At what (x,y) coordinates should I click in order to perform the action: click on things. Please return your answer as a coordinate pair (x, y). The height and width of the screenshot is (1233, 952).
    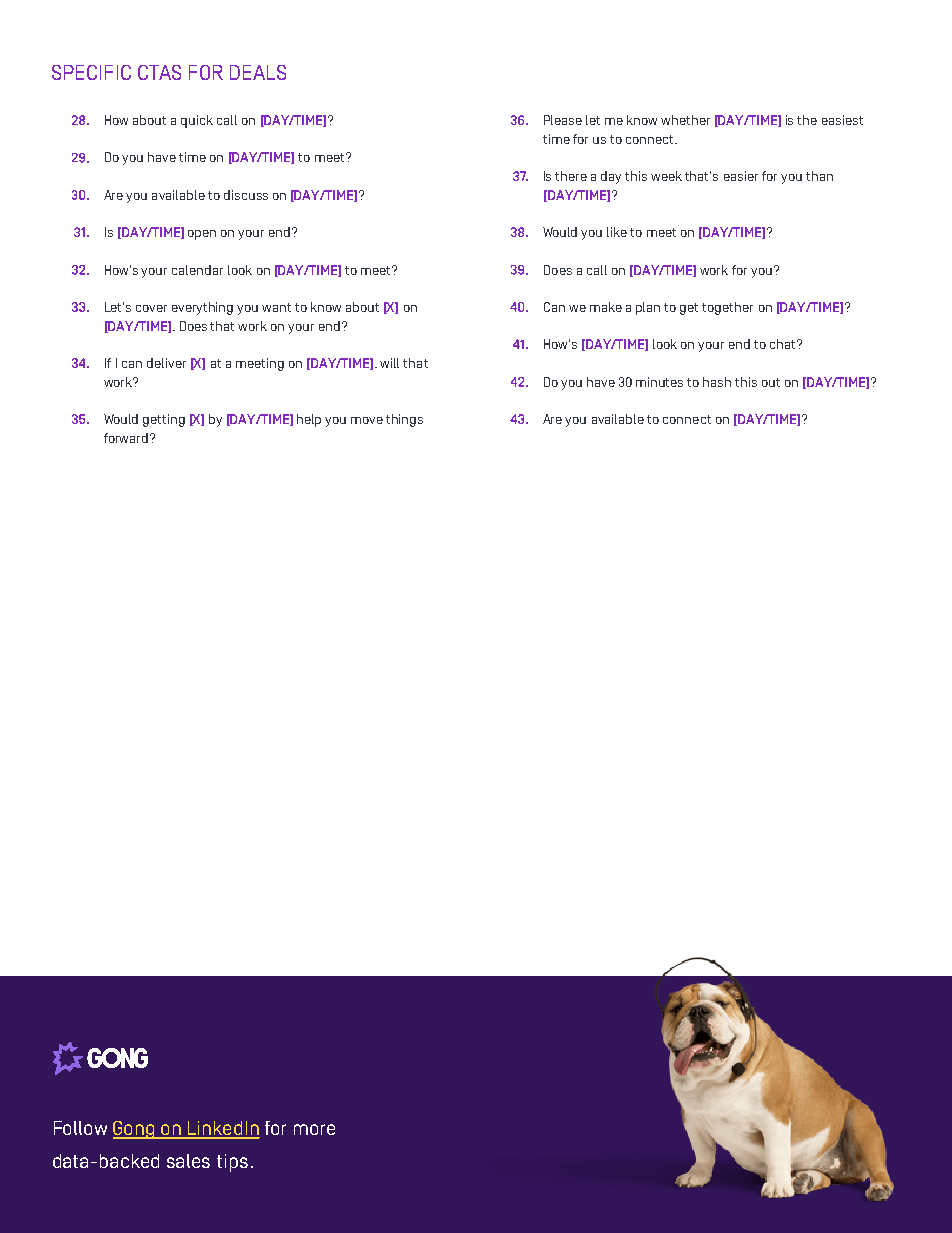
    Looking at the image, I should click on (404, 420).
